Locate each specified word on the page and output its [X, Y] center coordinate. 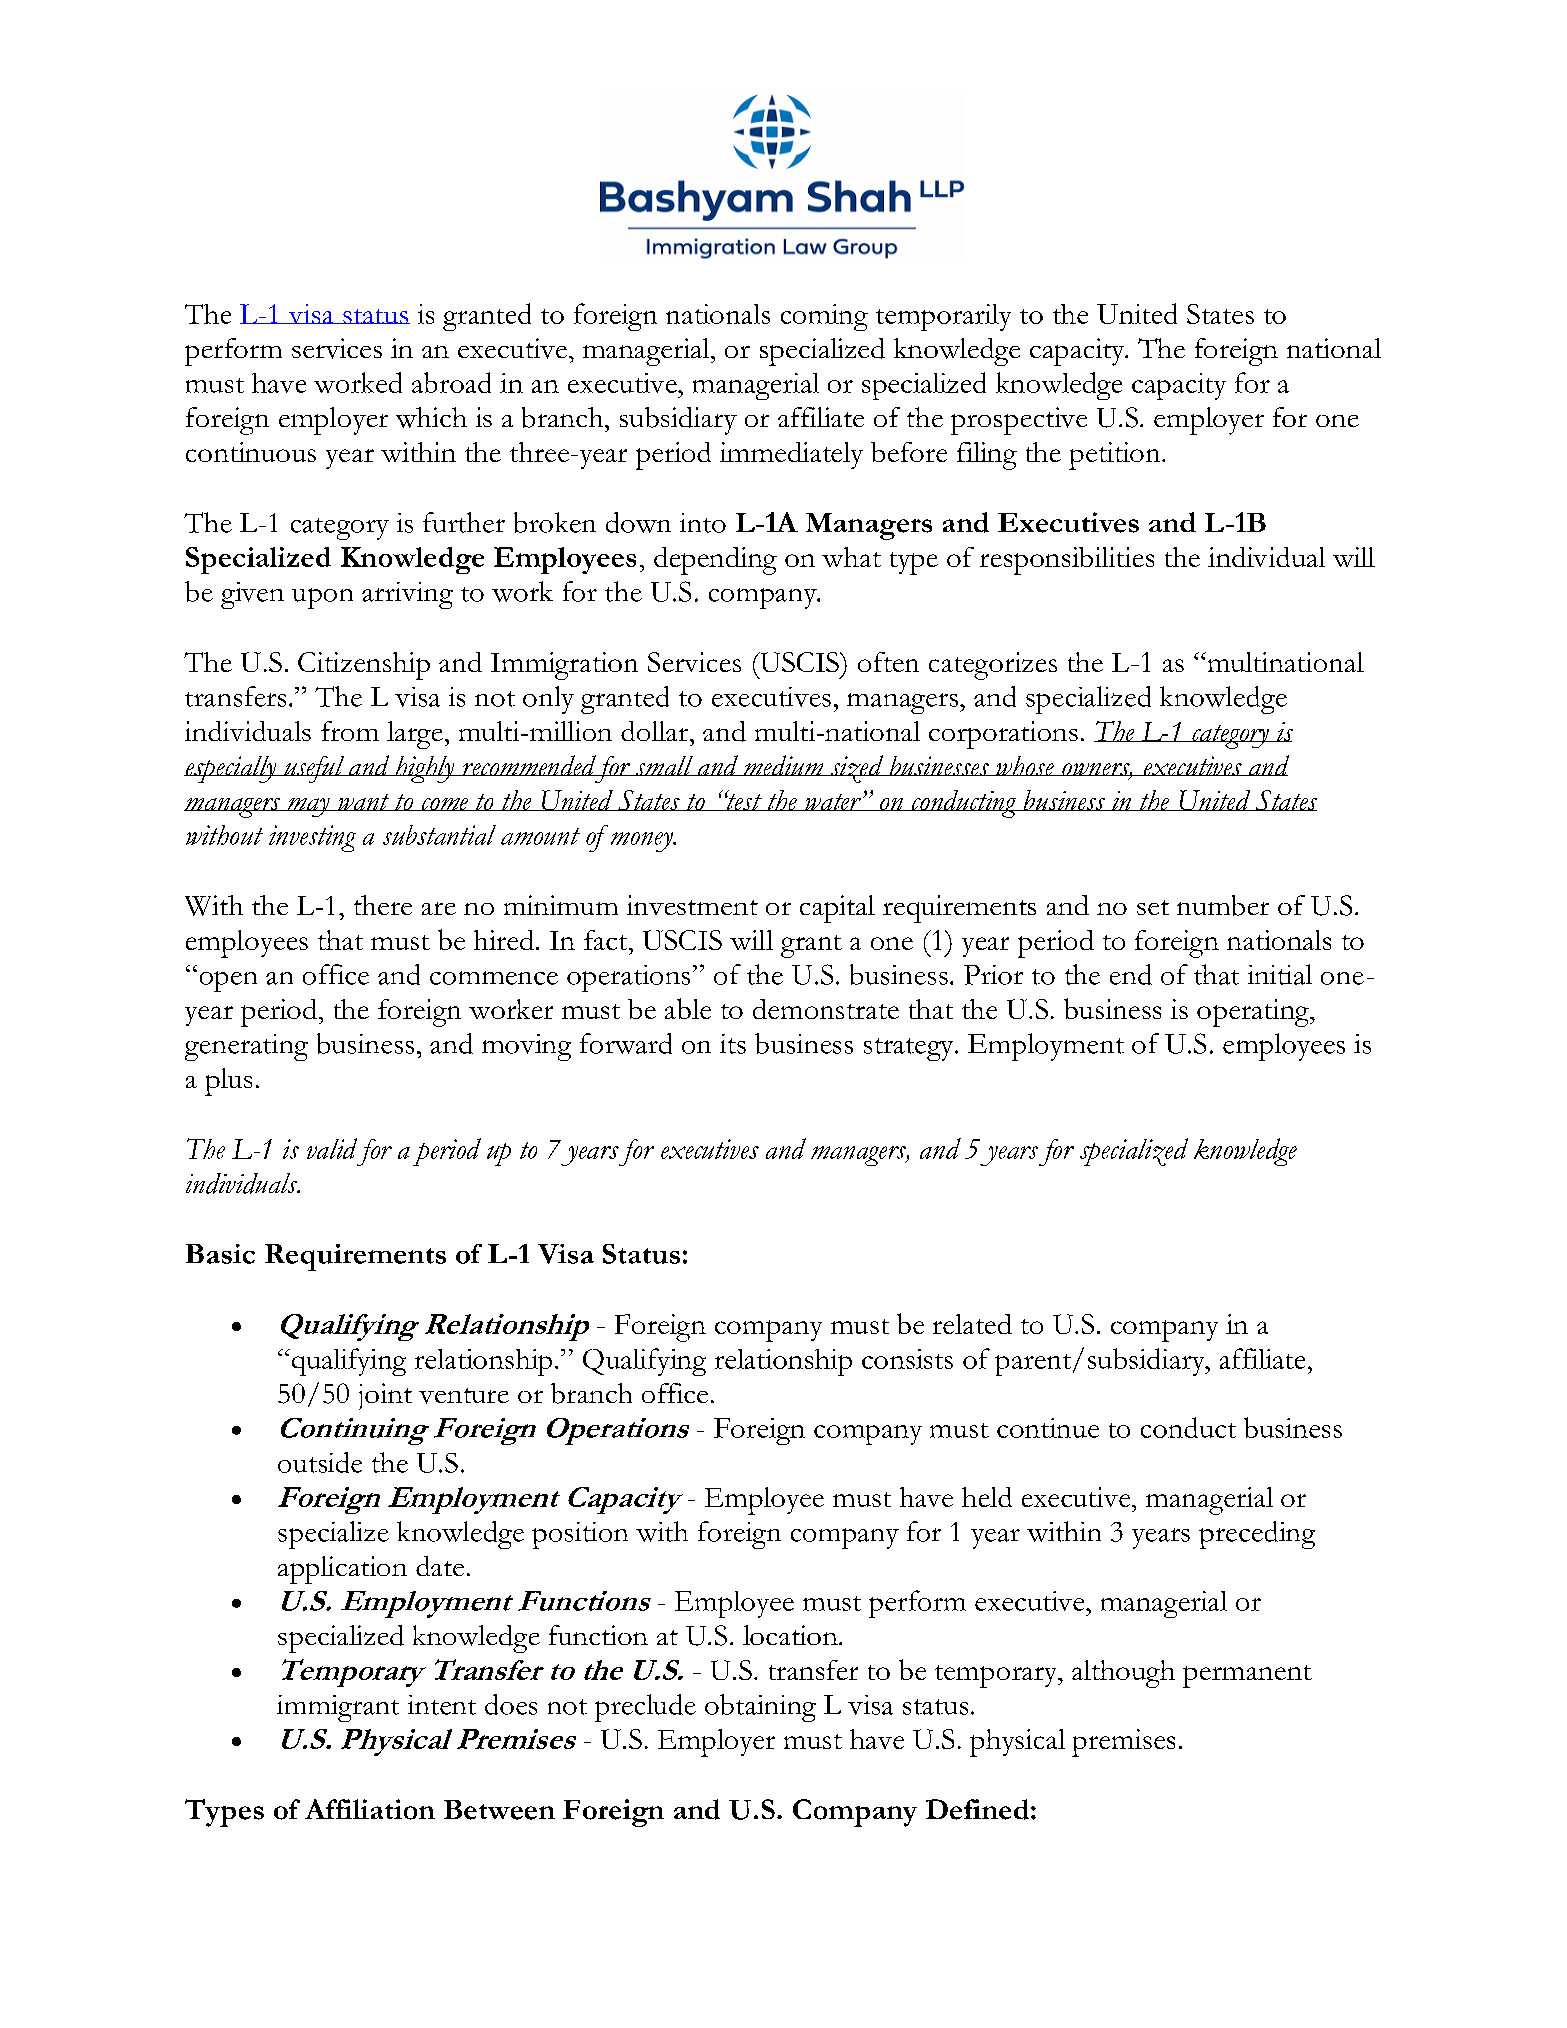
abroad [451, 382]
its [733, 1044]
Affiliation [370, 1809]
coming [824, 317]
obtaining [760, 1708]
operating [1254, 1013]
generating [246, 1047]
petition [1116, 456]
